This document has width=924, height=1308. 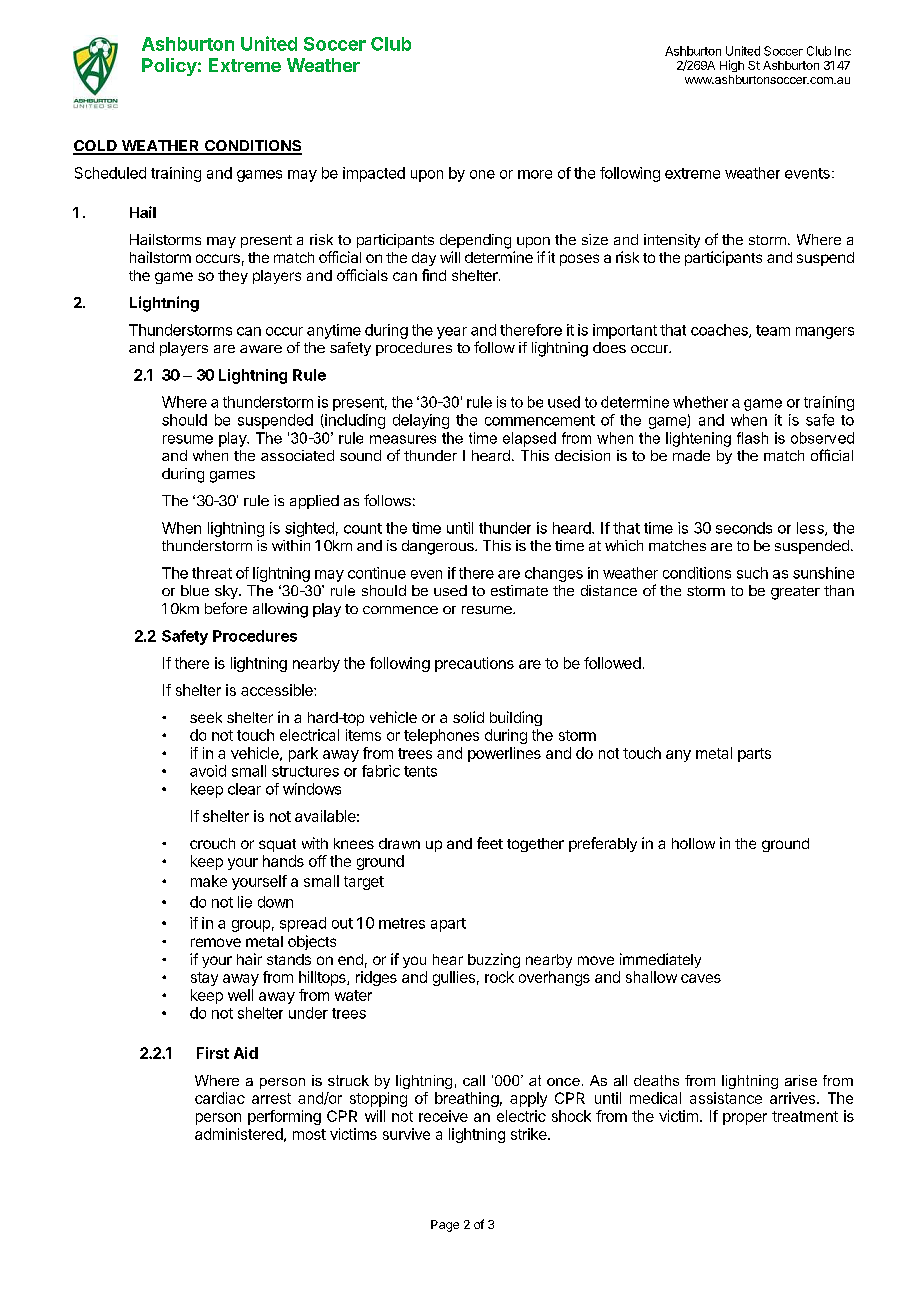 I want to click on team, so click(x=773, y=330).
